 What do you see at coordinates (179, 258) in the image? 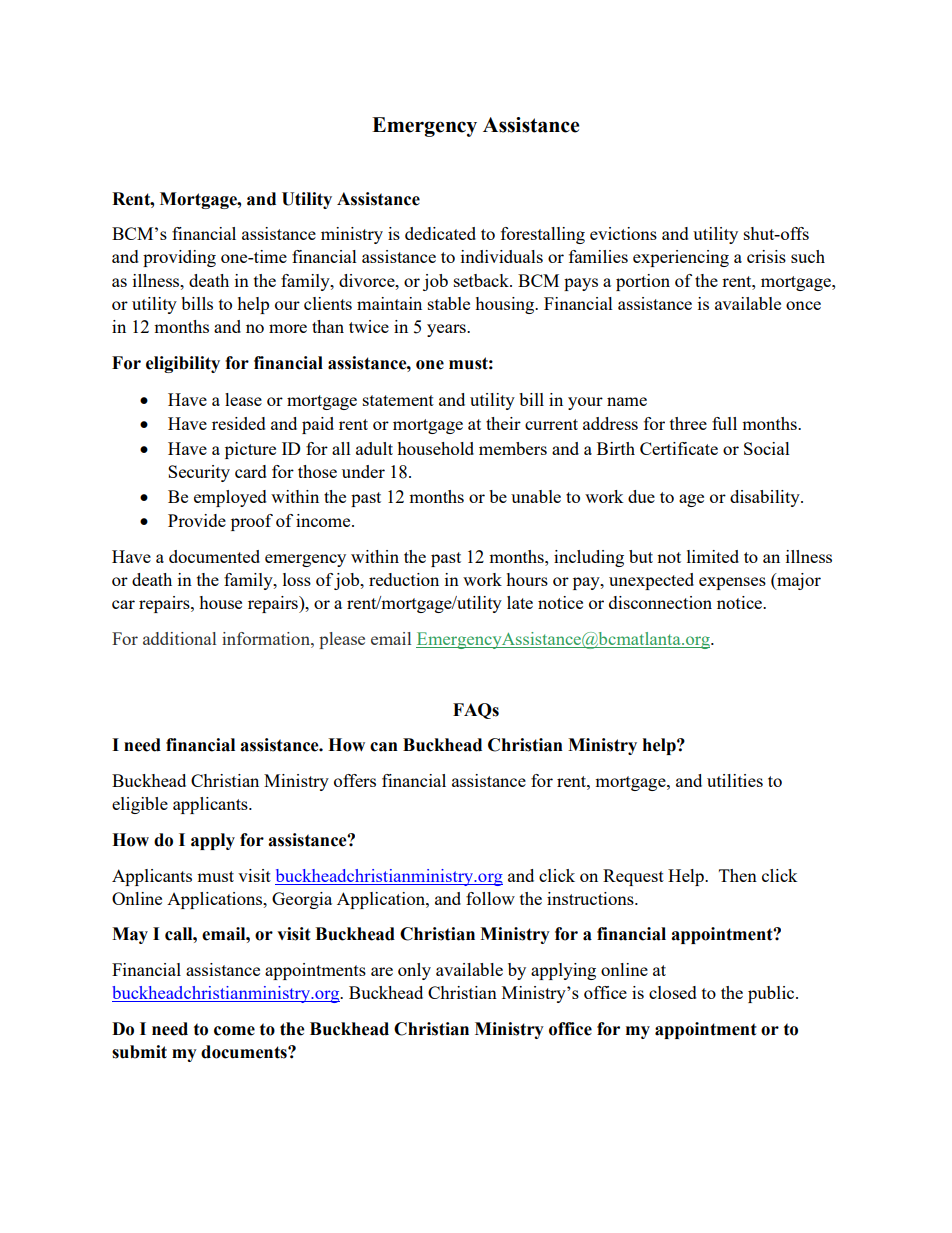
I see `providing` at bounding box center [179, 258].
